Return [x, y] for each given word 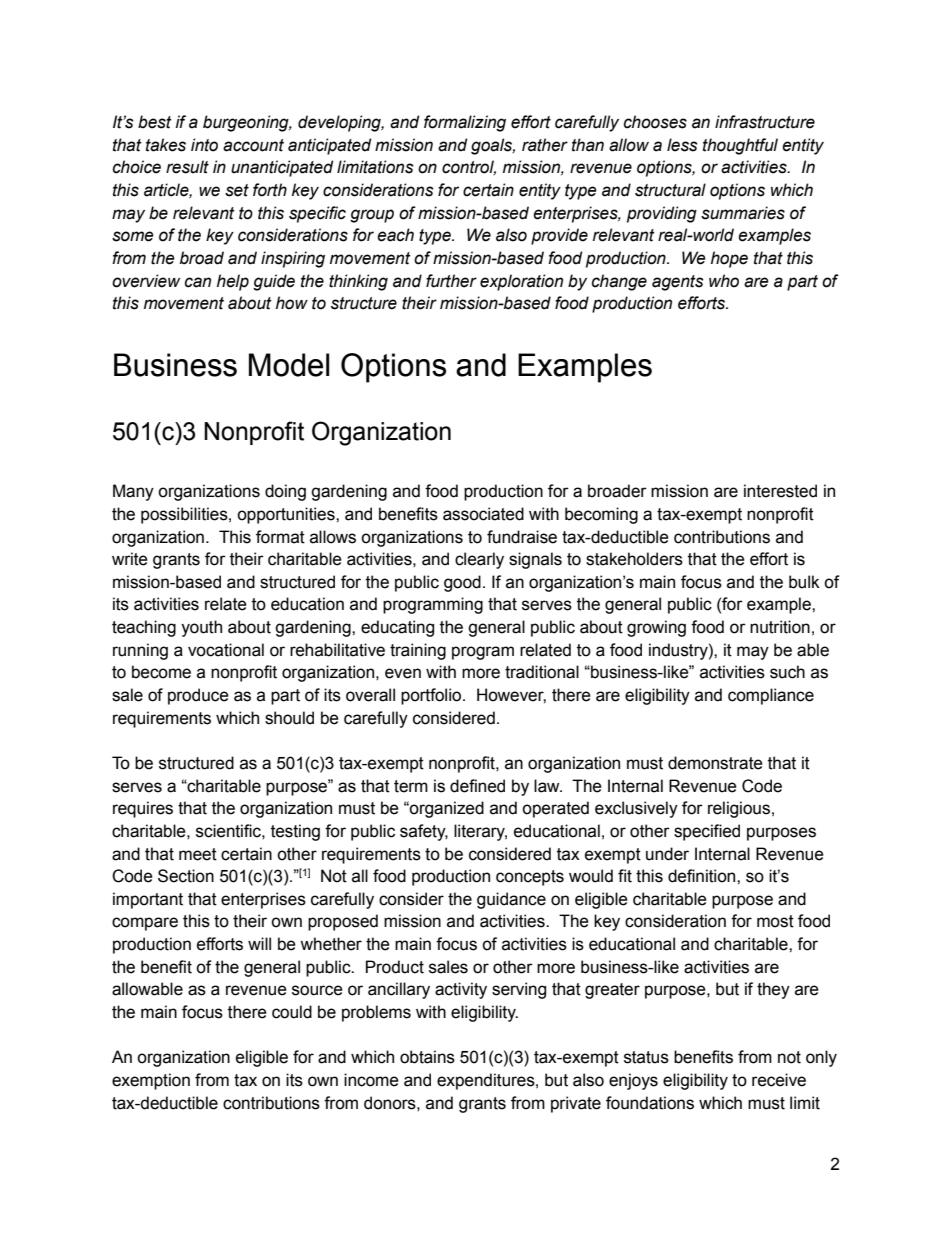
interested [780, 491]
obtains [427, 1057]
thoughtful [740, 146]
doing [285, 492]
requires [143, 809]
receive [779, 1080]
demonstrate [715, 763]
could [292, 1012]
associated [483, 514]
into [204, 145]
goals [493, 146]
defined [477, 786]
